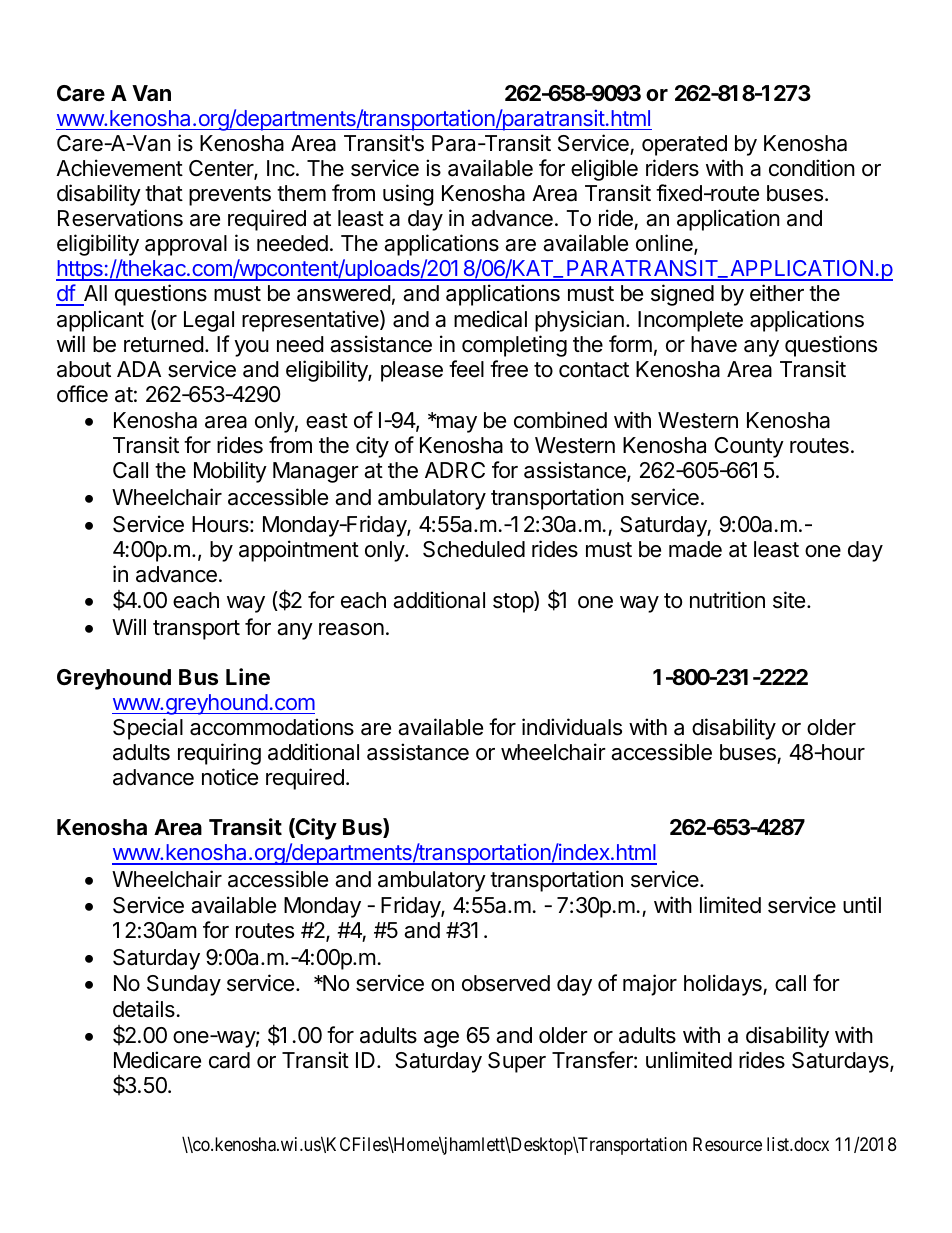 This image has width=952, height=1233. Describe the element at coordinates (517, 1062) in the image. I see `Super` at that location.
